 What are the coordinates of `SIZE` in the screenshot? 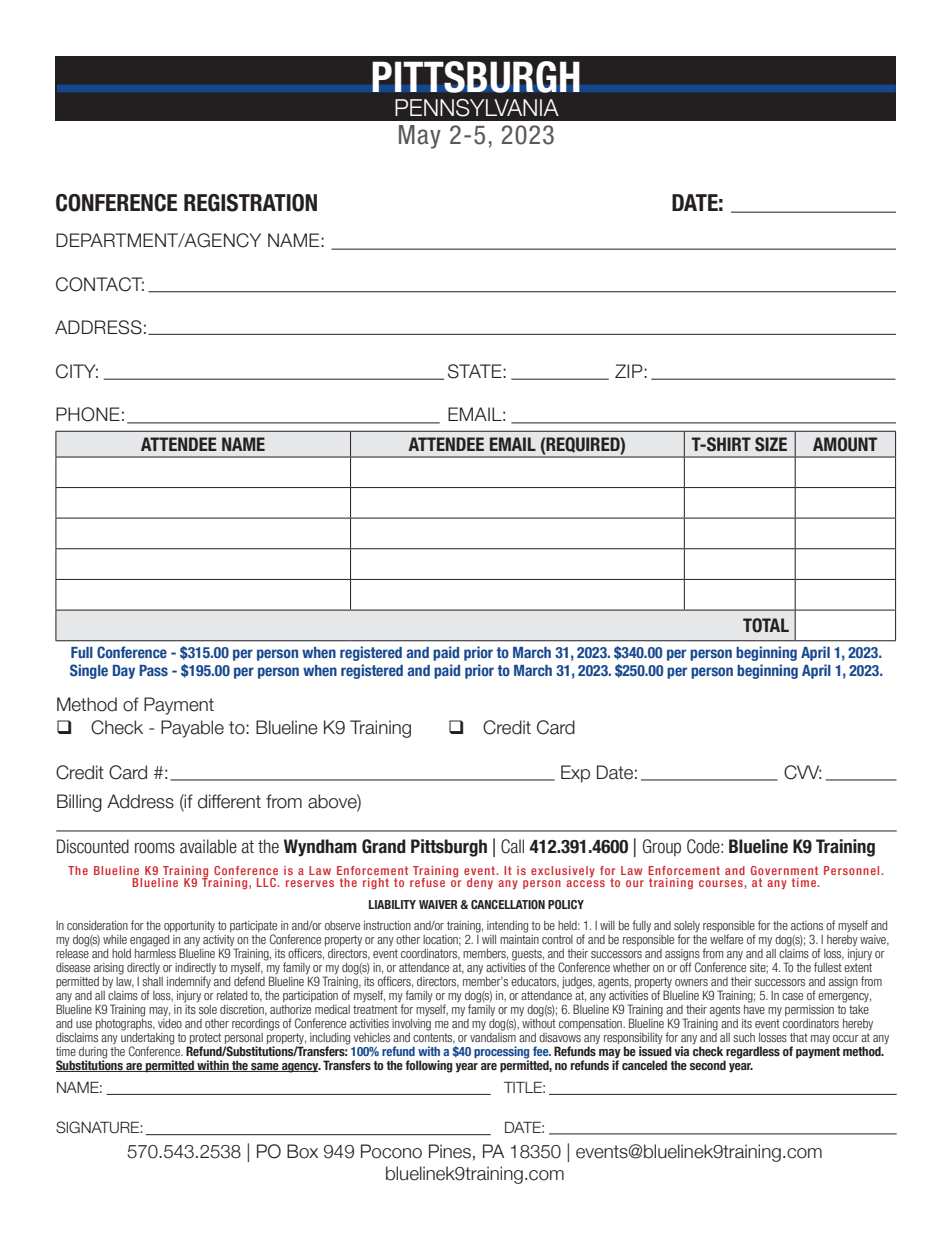 It's located at (771, 444).
